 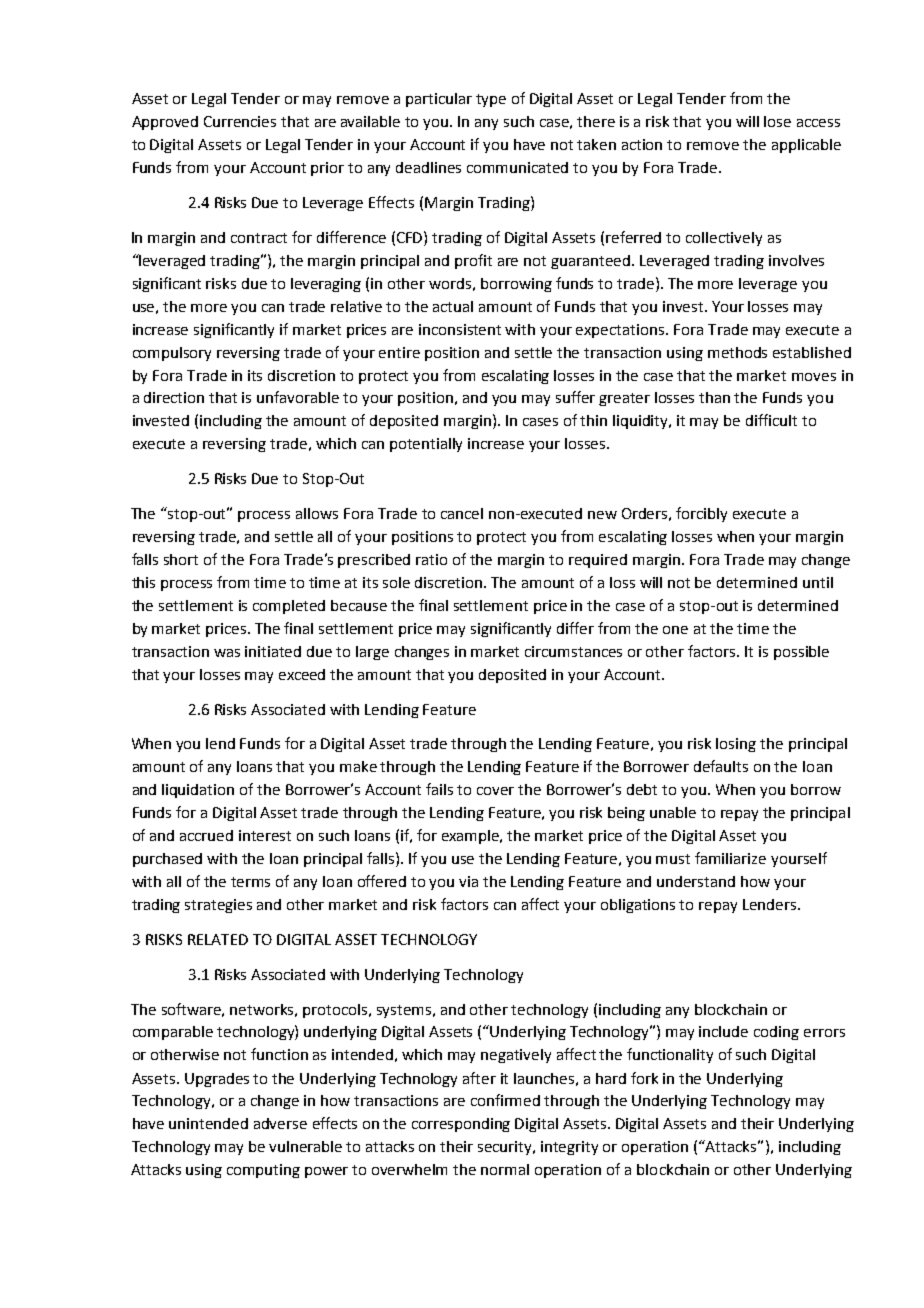 What do you see at coordinates (174, 397) in the screenshot?
I see `direction` at bounding box center [174, 397].
